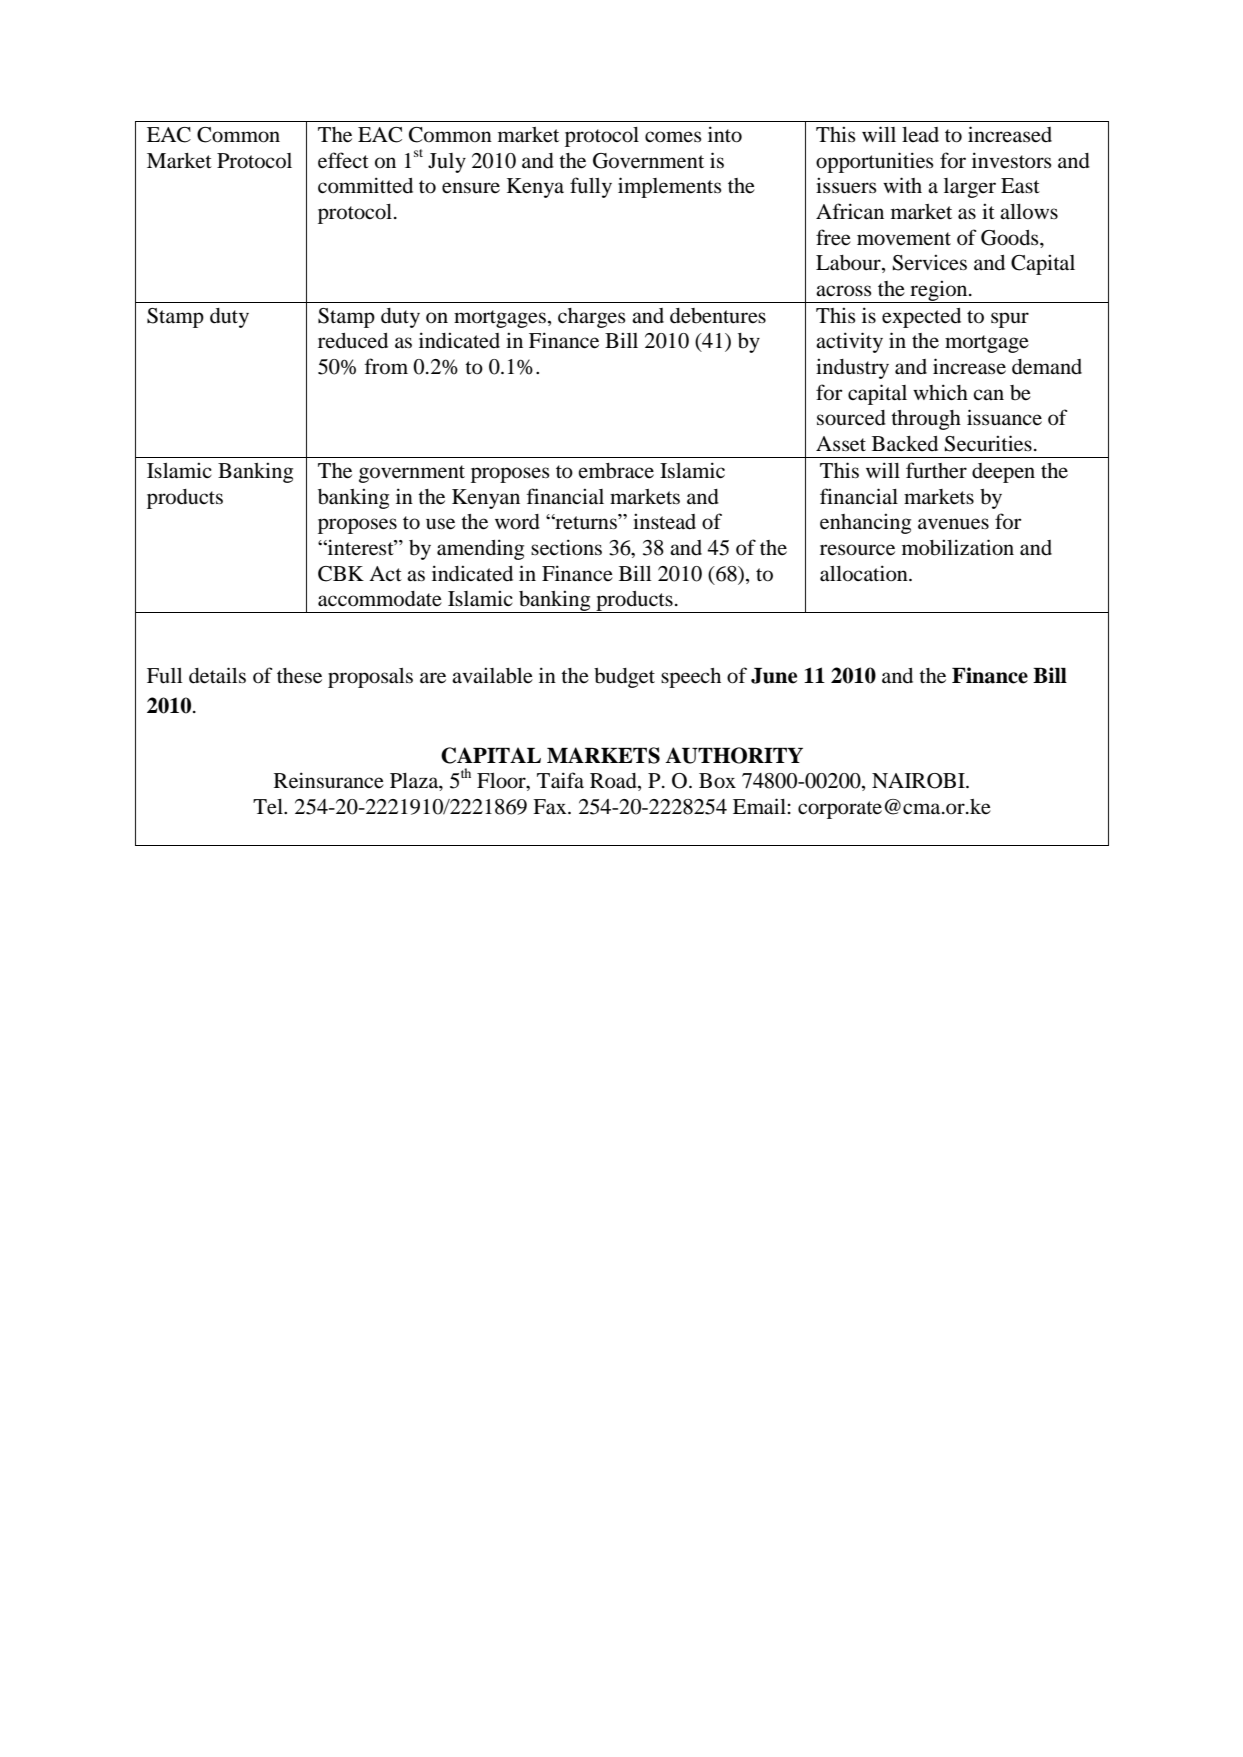 The width and height of the document is (1243, 1757). I want to click on budget, so click(624, 678).
